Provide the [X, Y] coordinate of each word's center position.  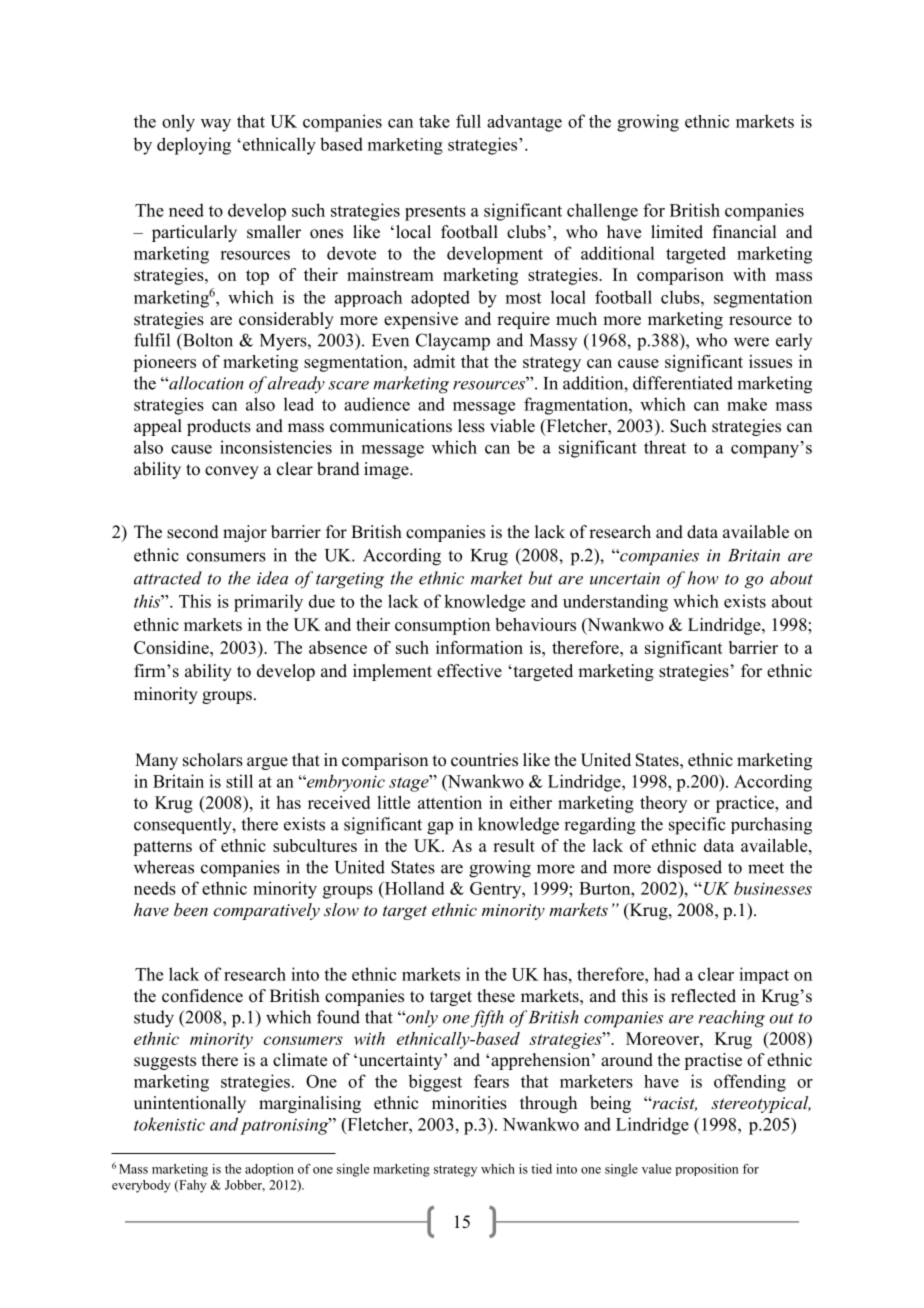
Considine [172, 647]
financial [744, 232]
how [703, 578]
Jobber [245, 1186]
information [479, 647]
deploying [194, 146]
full [468, 121]
